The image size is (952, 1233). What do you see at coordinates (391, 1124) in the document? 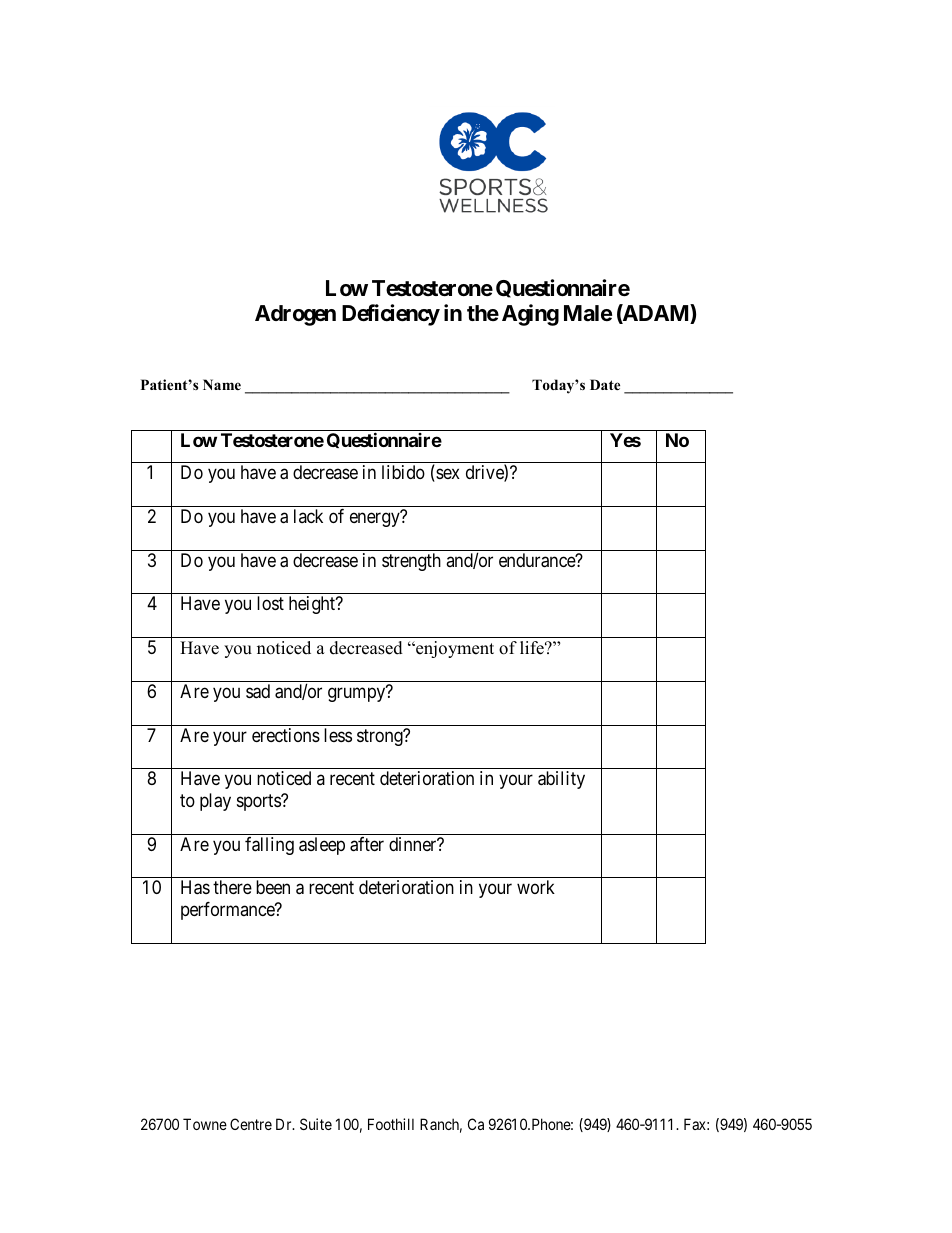
I see `Foothill` at bounding box center [391, 1124].
